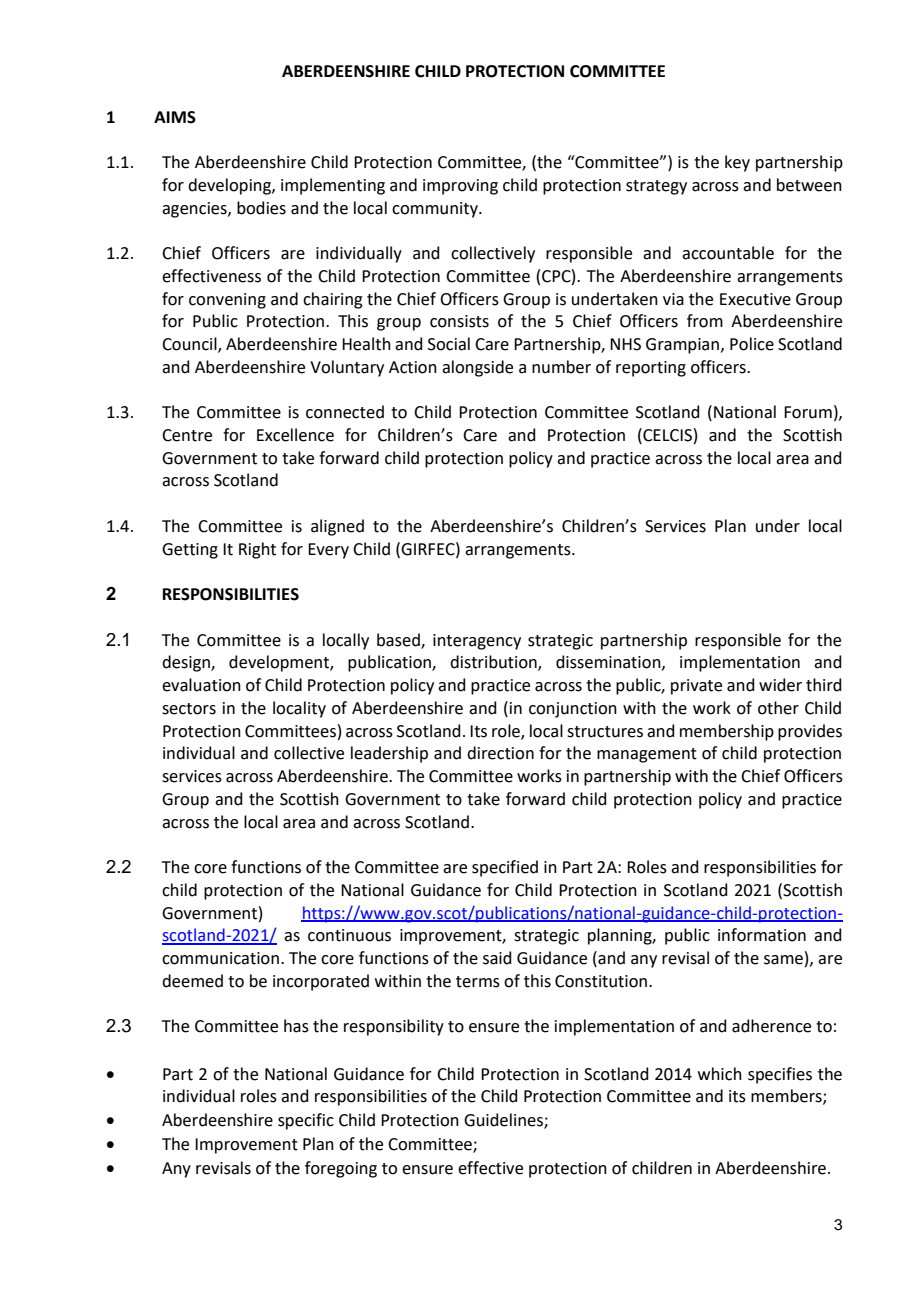 The height and width of the image is (1307, 924). I want to click on design, so click(187, 663).
